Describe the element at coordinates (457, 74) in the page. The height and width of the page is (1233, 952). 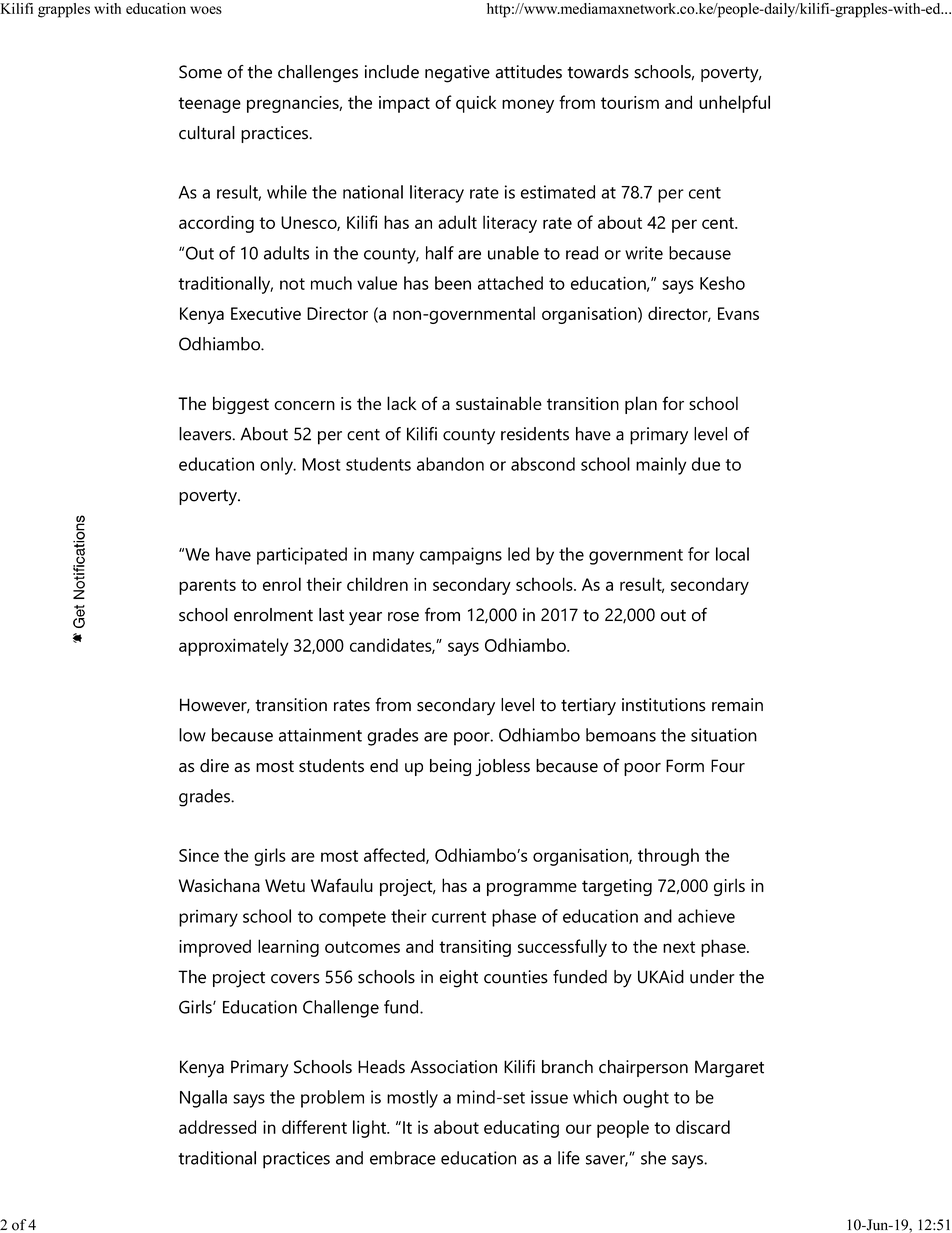
I see `negative` at that location.
